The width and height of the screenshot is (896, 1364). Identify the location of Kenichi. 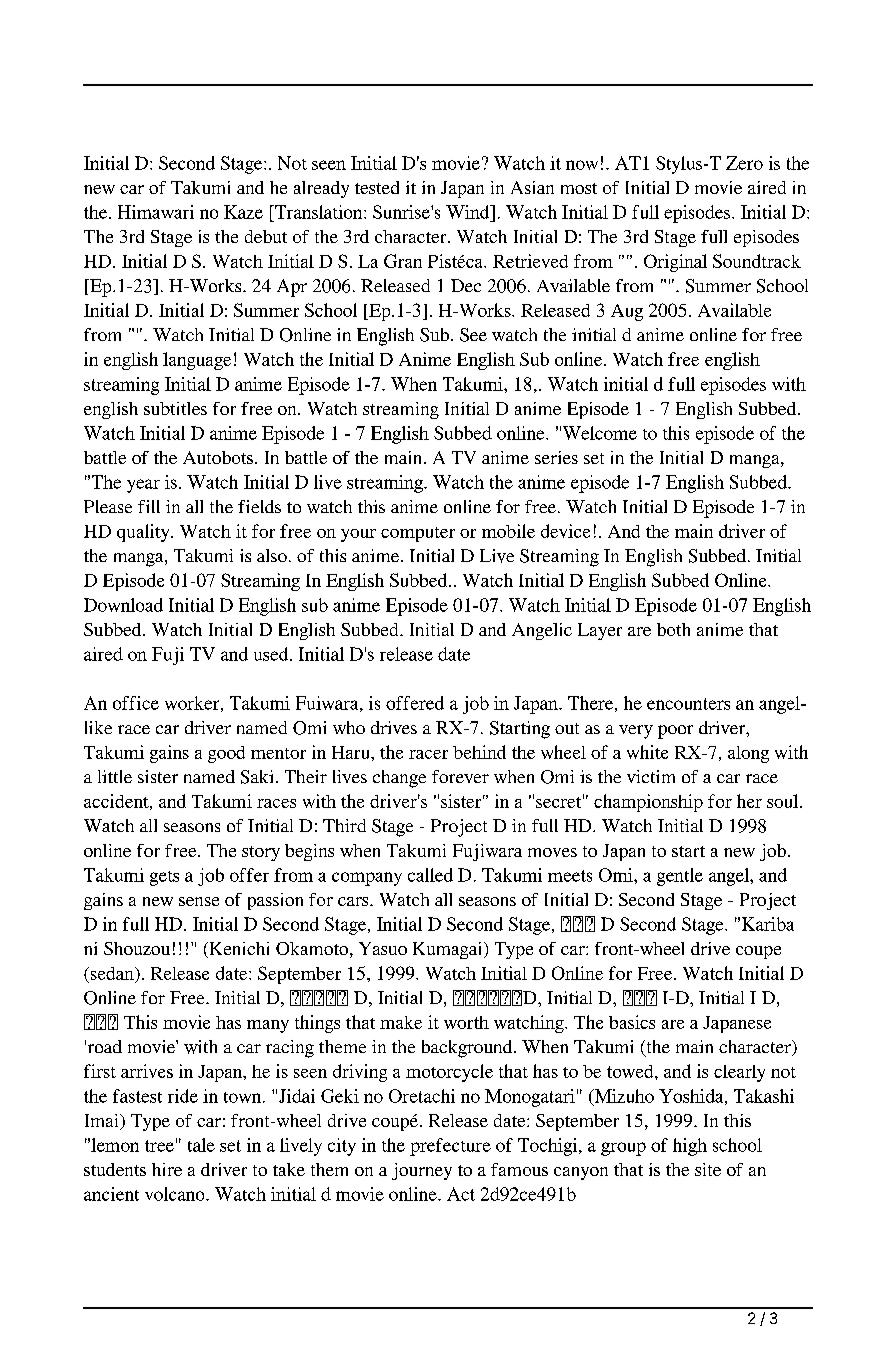
(238, 950).
